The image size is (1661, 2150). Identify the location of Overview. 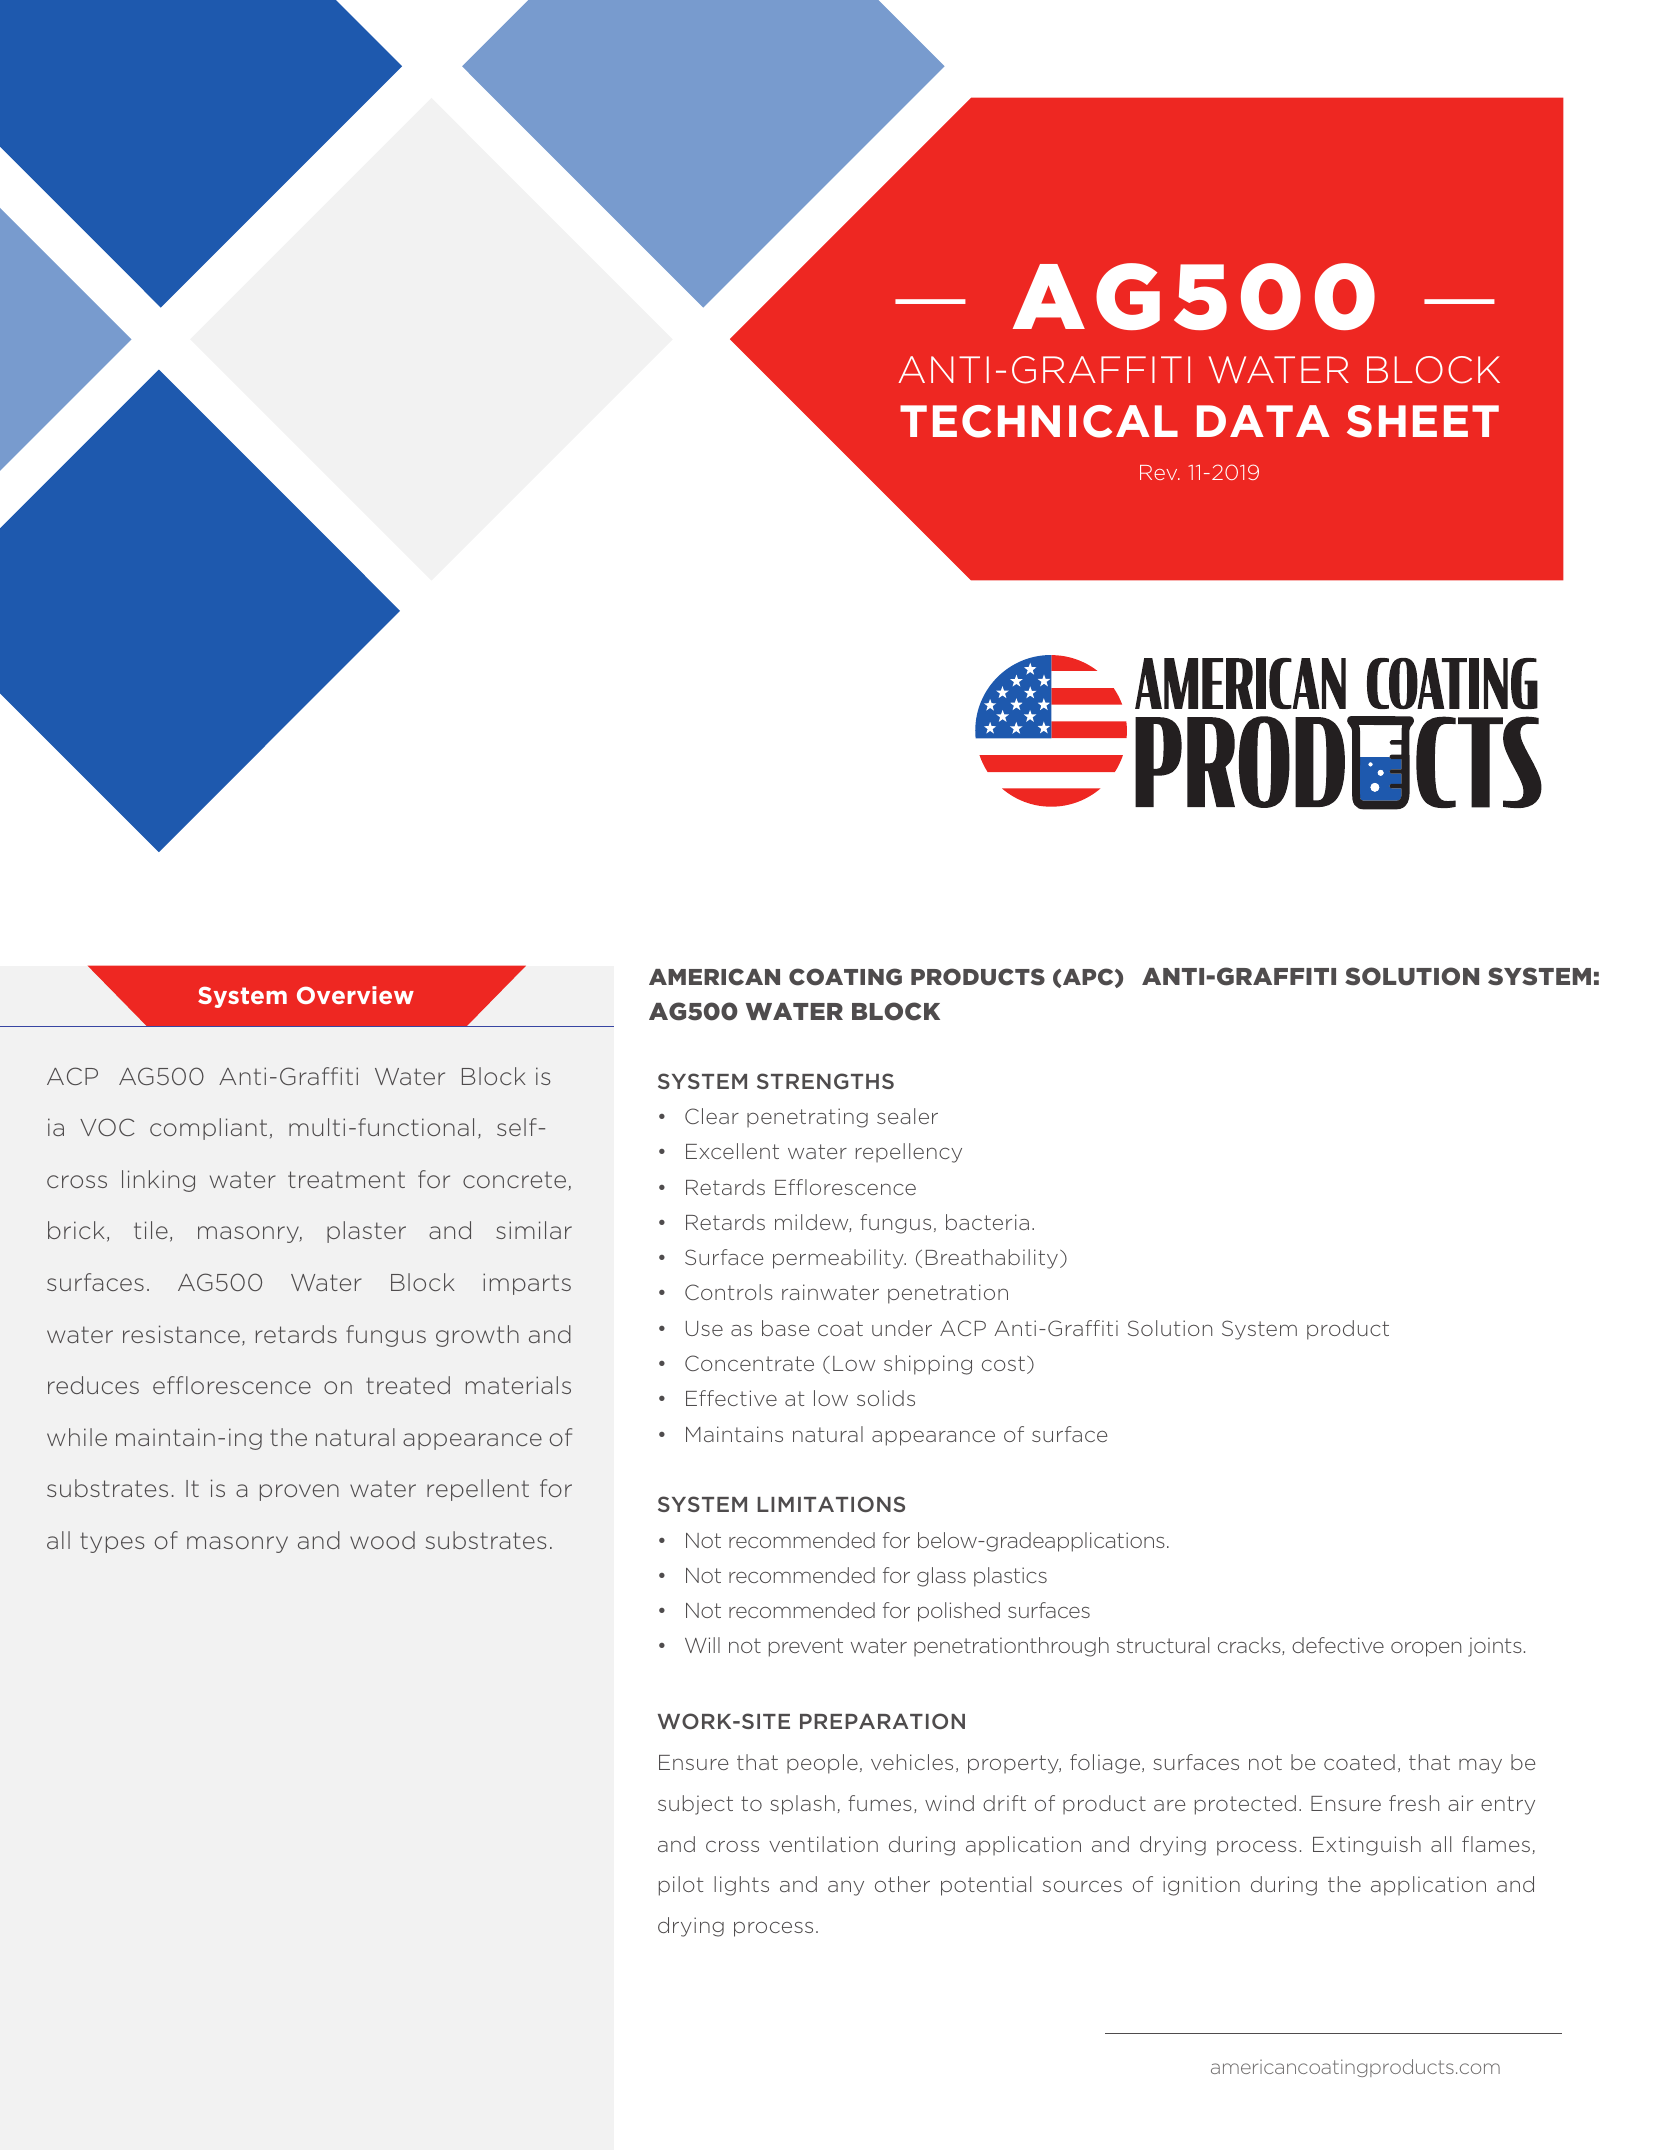
(355, 995).
